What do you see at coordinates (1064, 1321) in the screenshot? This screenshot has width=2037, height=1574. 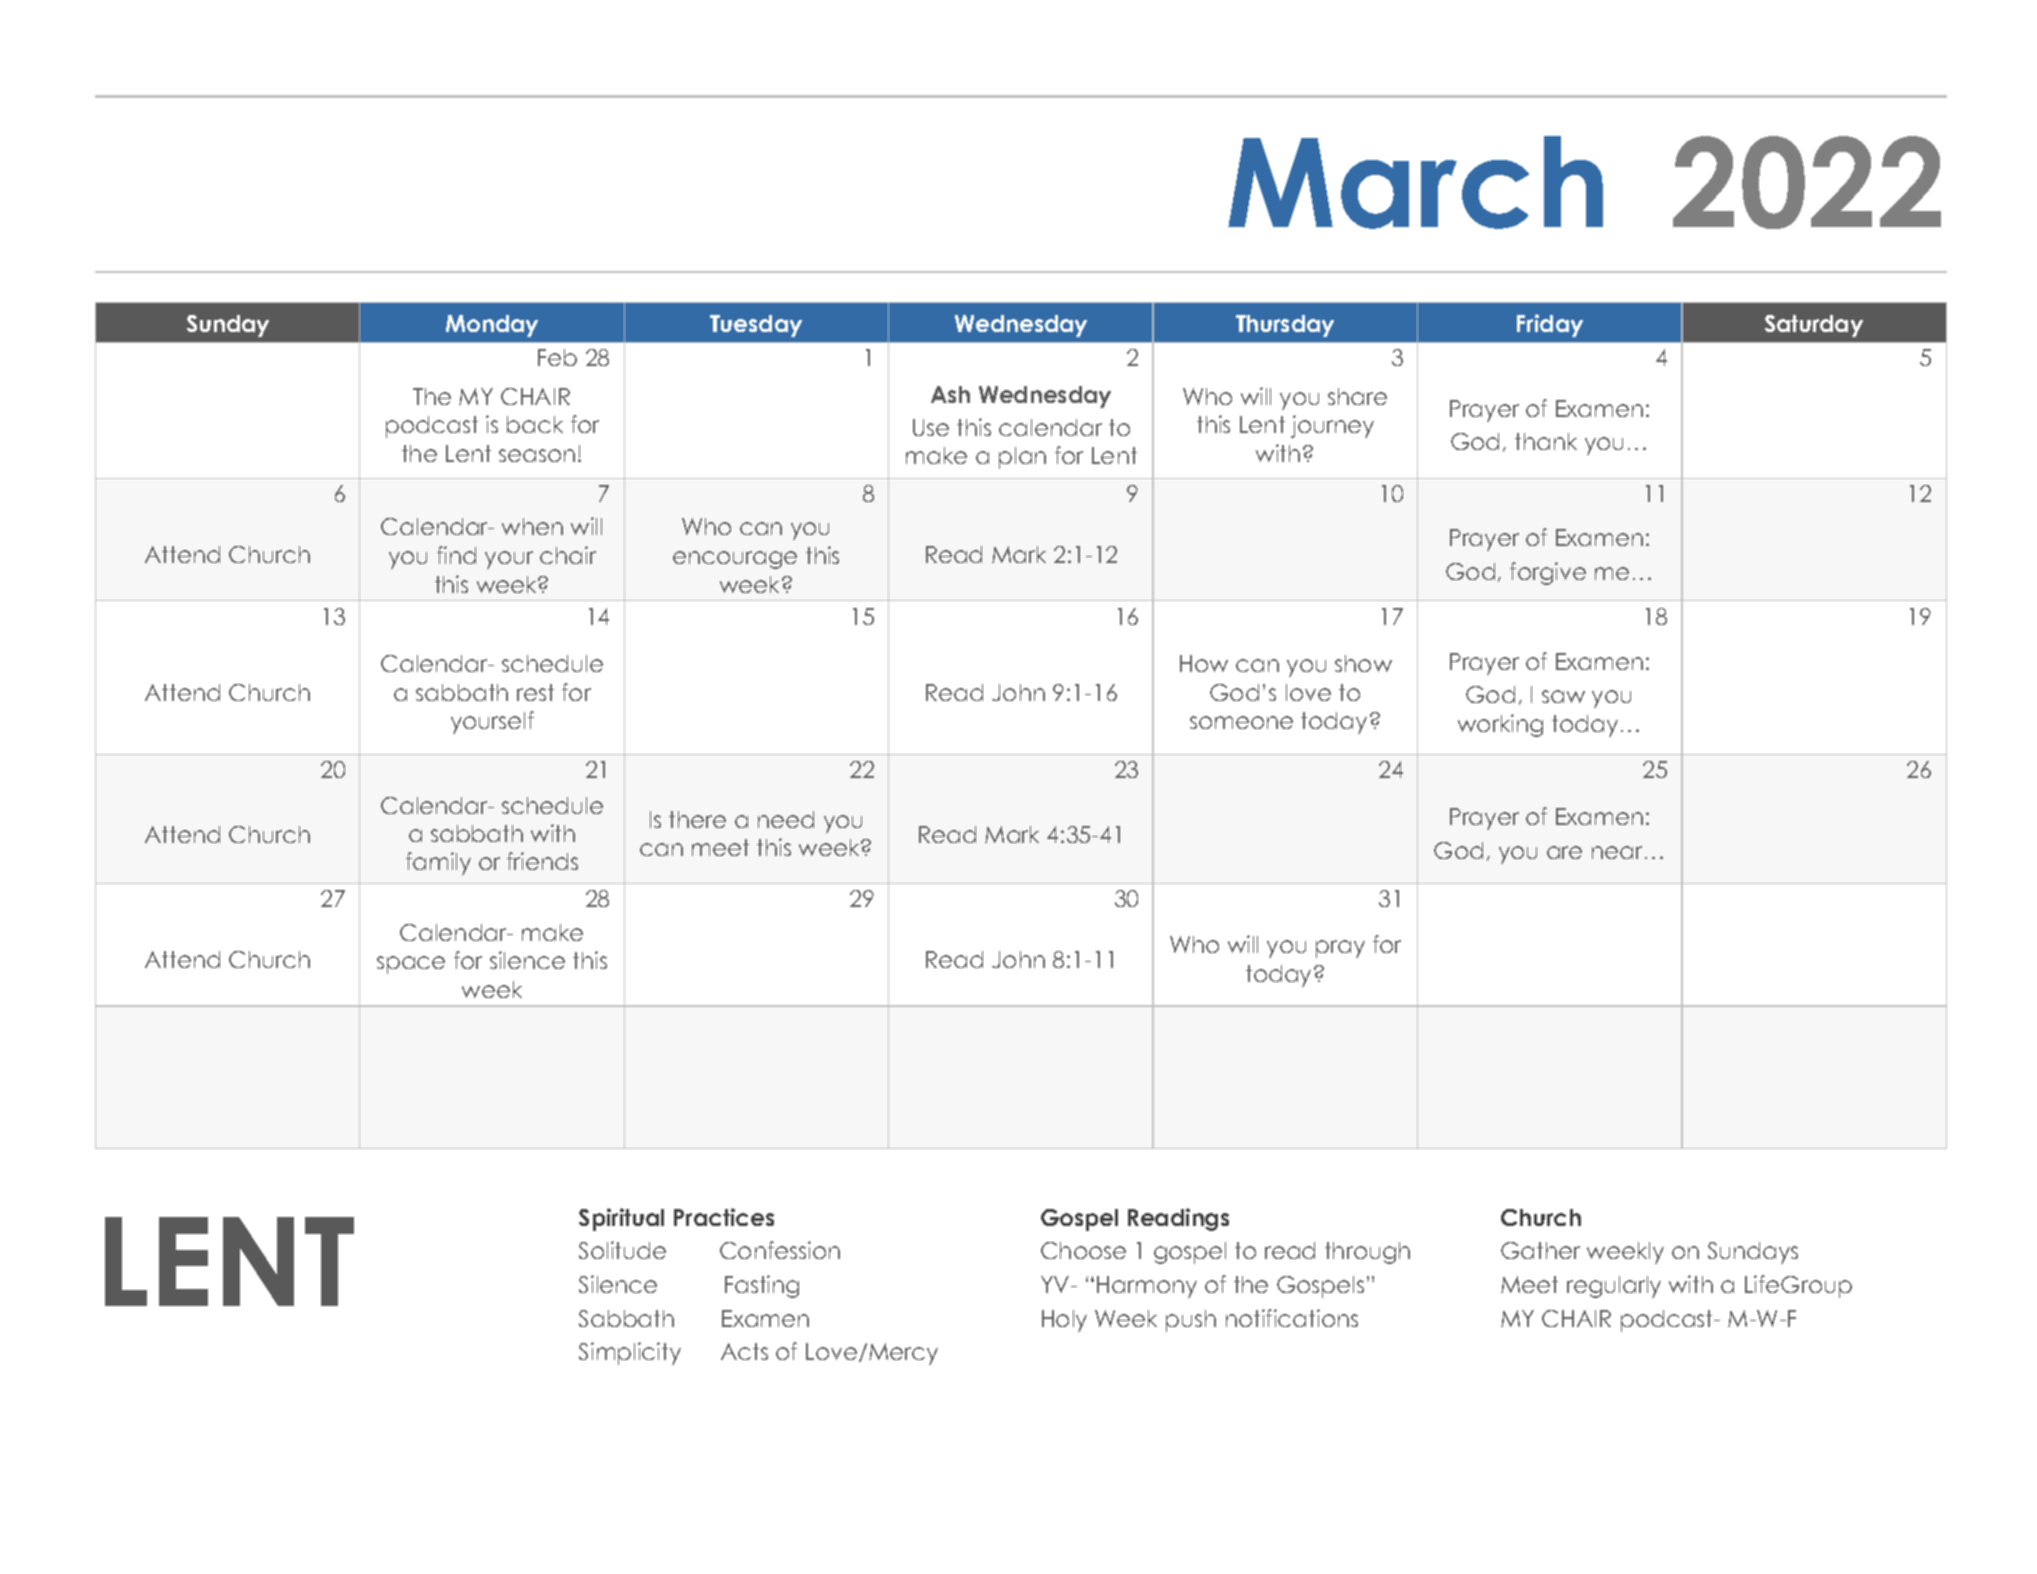 I see `Holy` at bounding box center [1064, 1321].
